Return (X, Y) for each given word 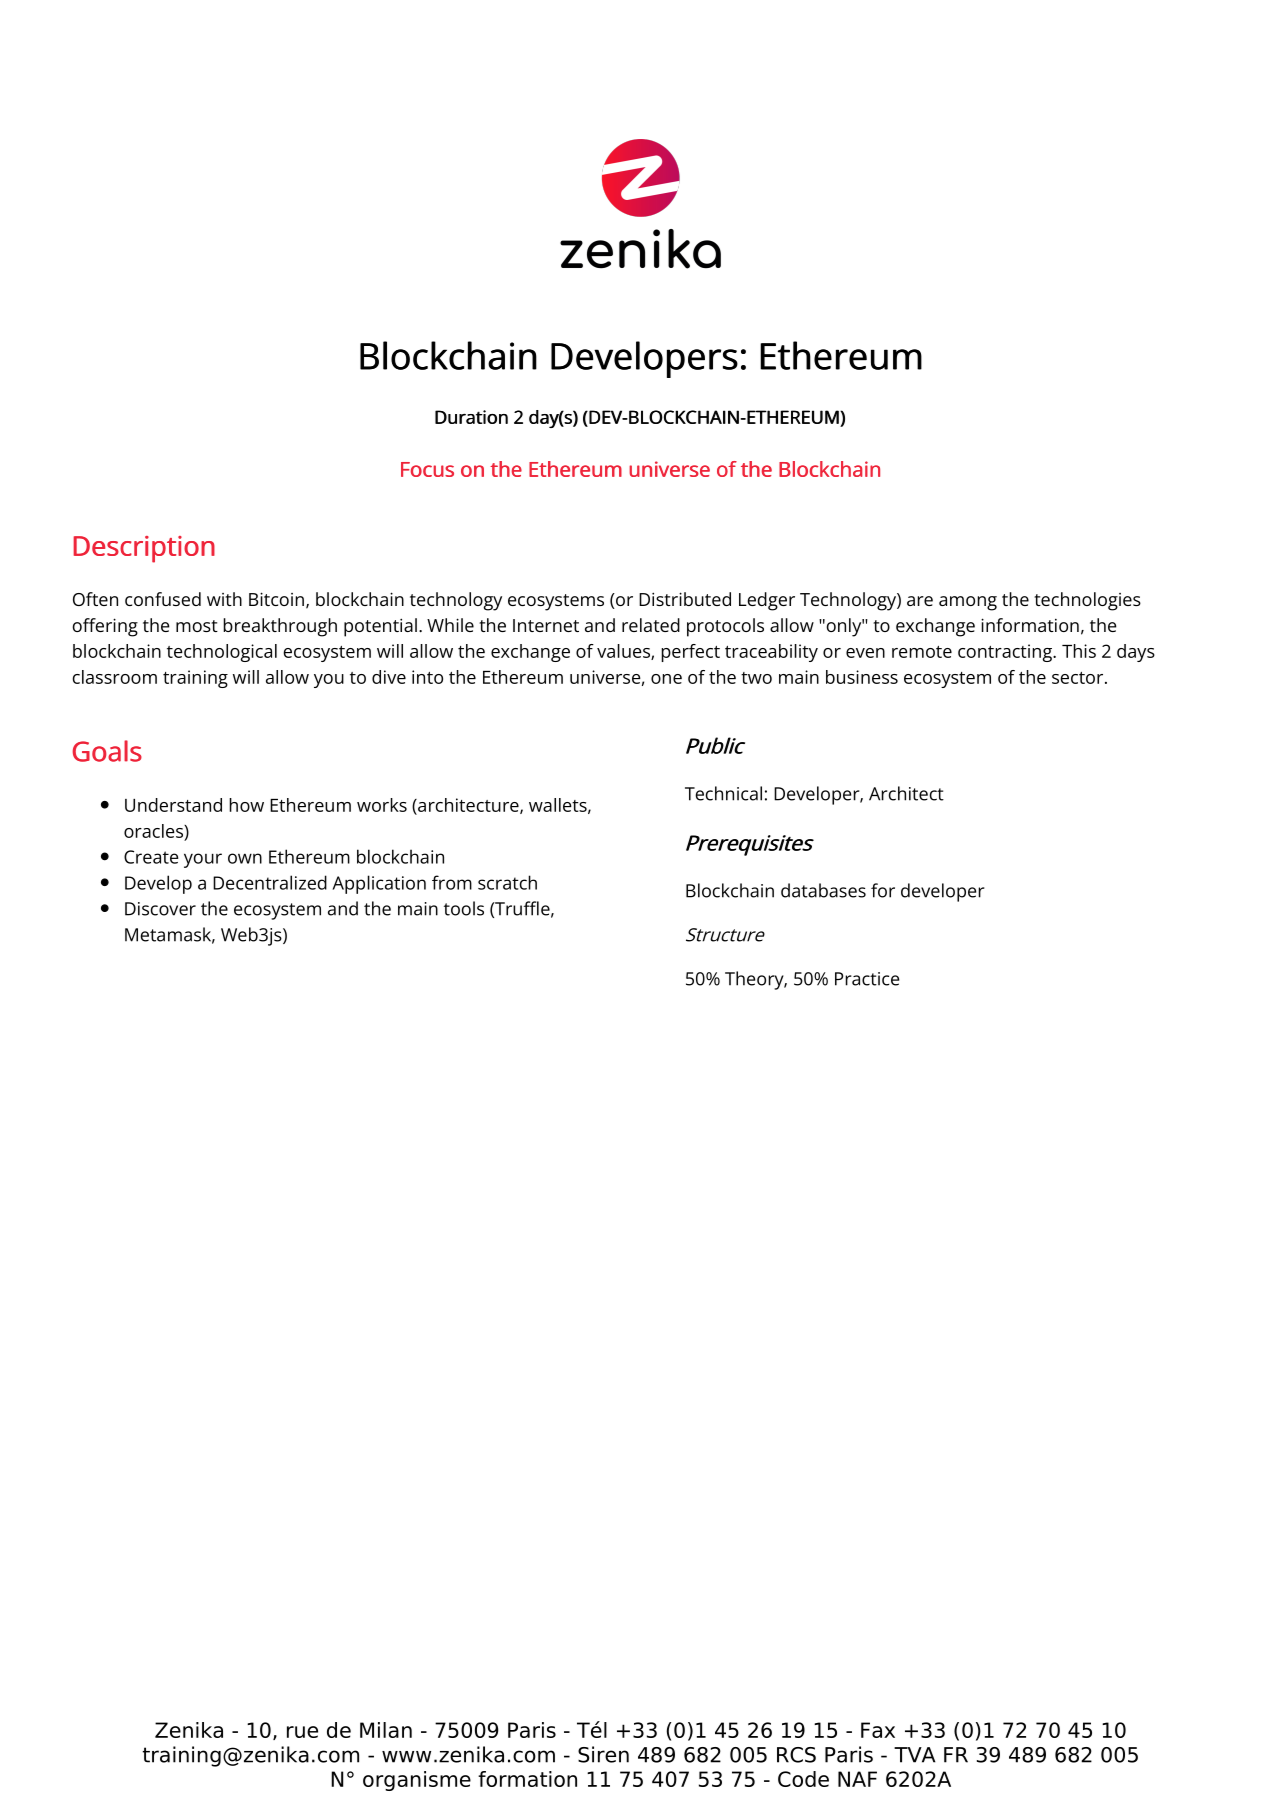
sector (1079, 678)
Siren (603, 1754)
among (968, 603)
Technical (723, 793)
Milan (386, 1730)
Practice (867, 979)
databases (823, 890)
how (246, 805)
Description (144, 549)
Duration (471, 417)
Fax (878, 1730)
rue (302, 1732)
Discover (160, 909)
